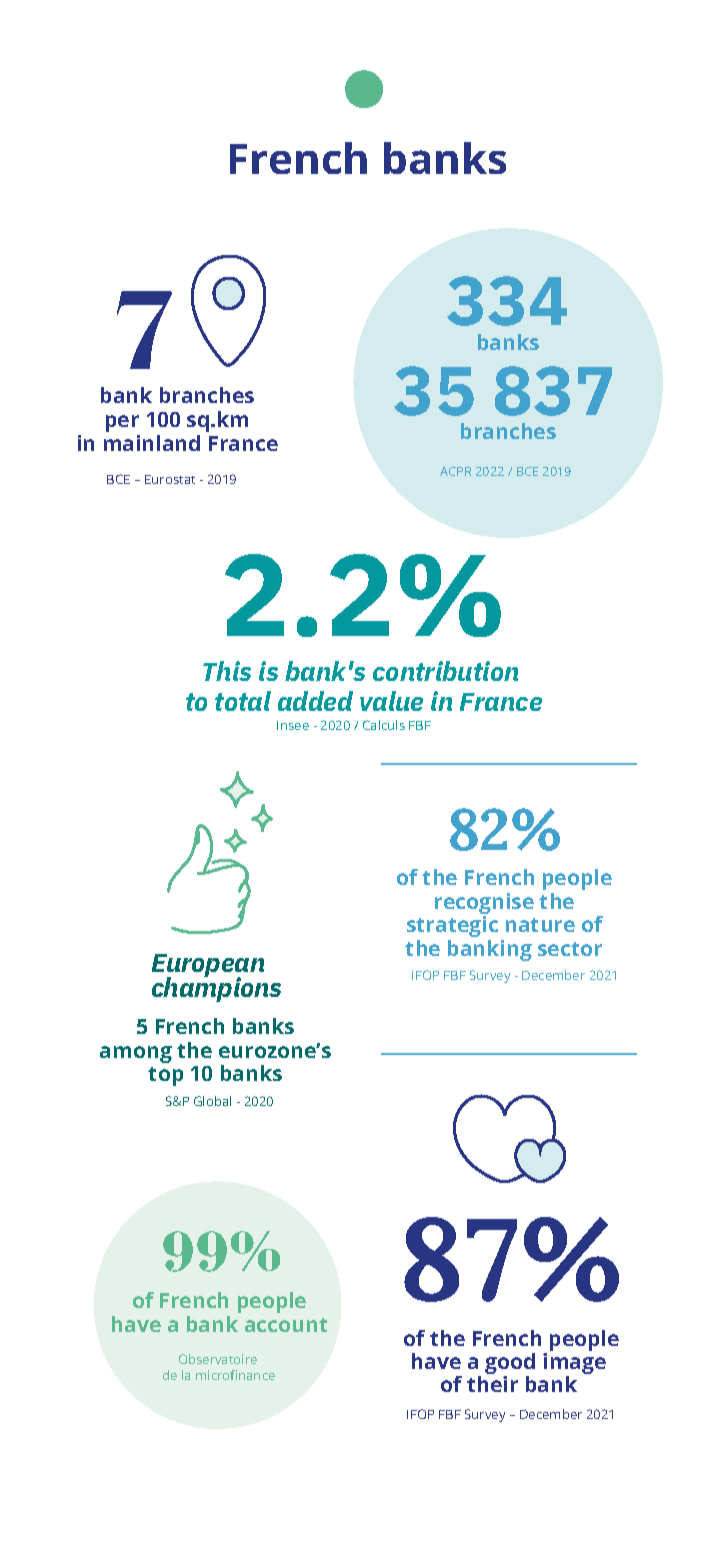 Image resolution: width=727 pixels, height=1568 pixels. What do you see at coordinates (170, 479) in the page?
I see `Eurostat` at bounding box center [170, 479].
